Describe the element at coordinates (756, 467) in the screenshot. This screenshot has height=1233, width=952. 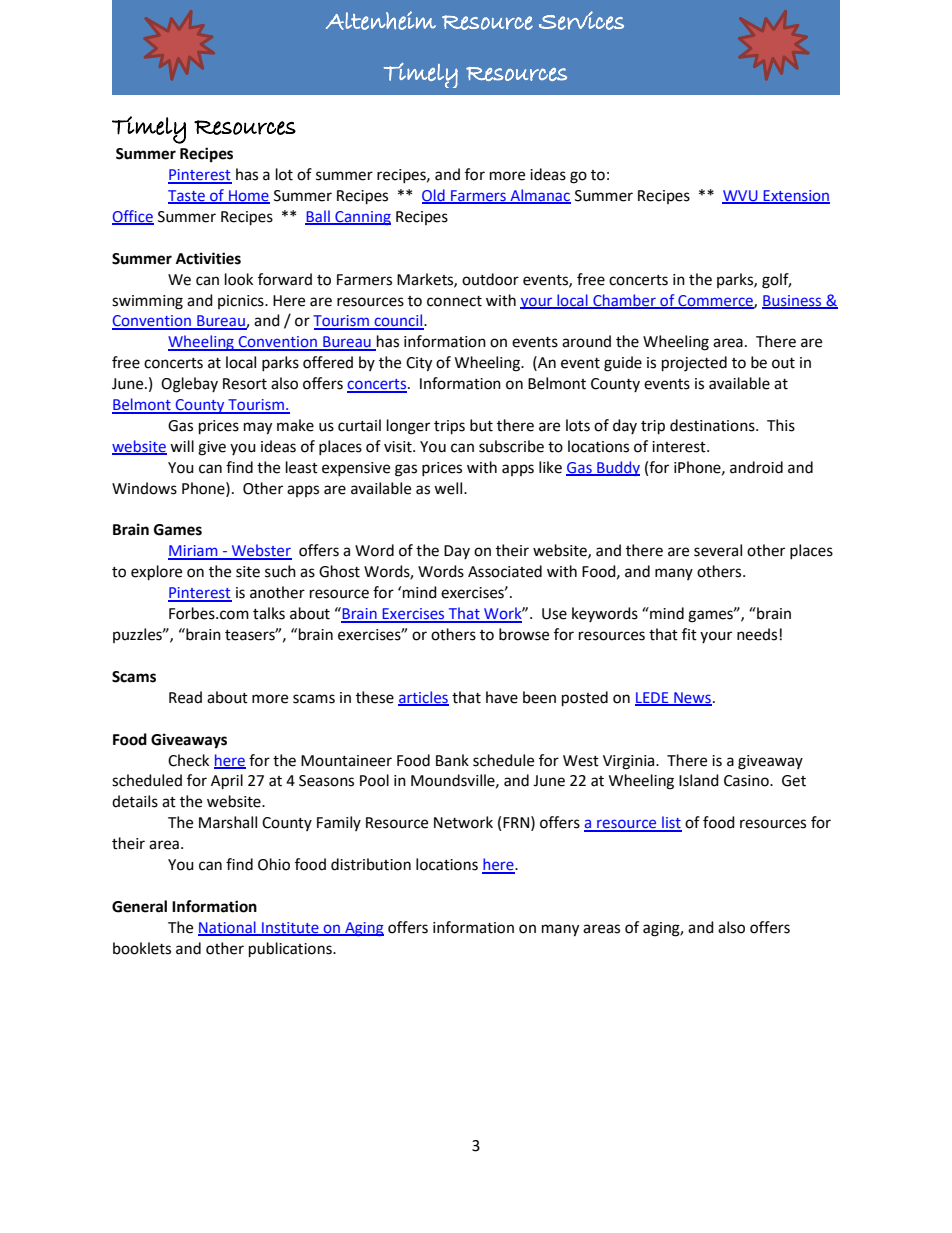
I see `android` at that location.
